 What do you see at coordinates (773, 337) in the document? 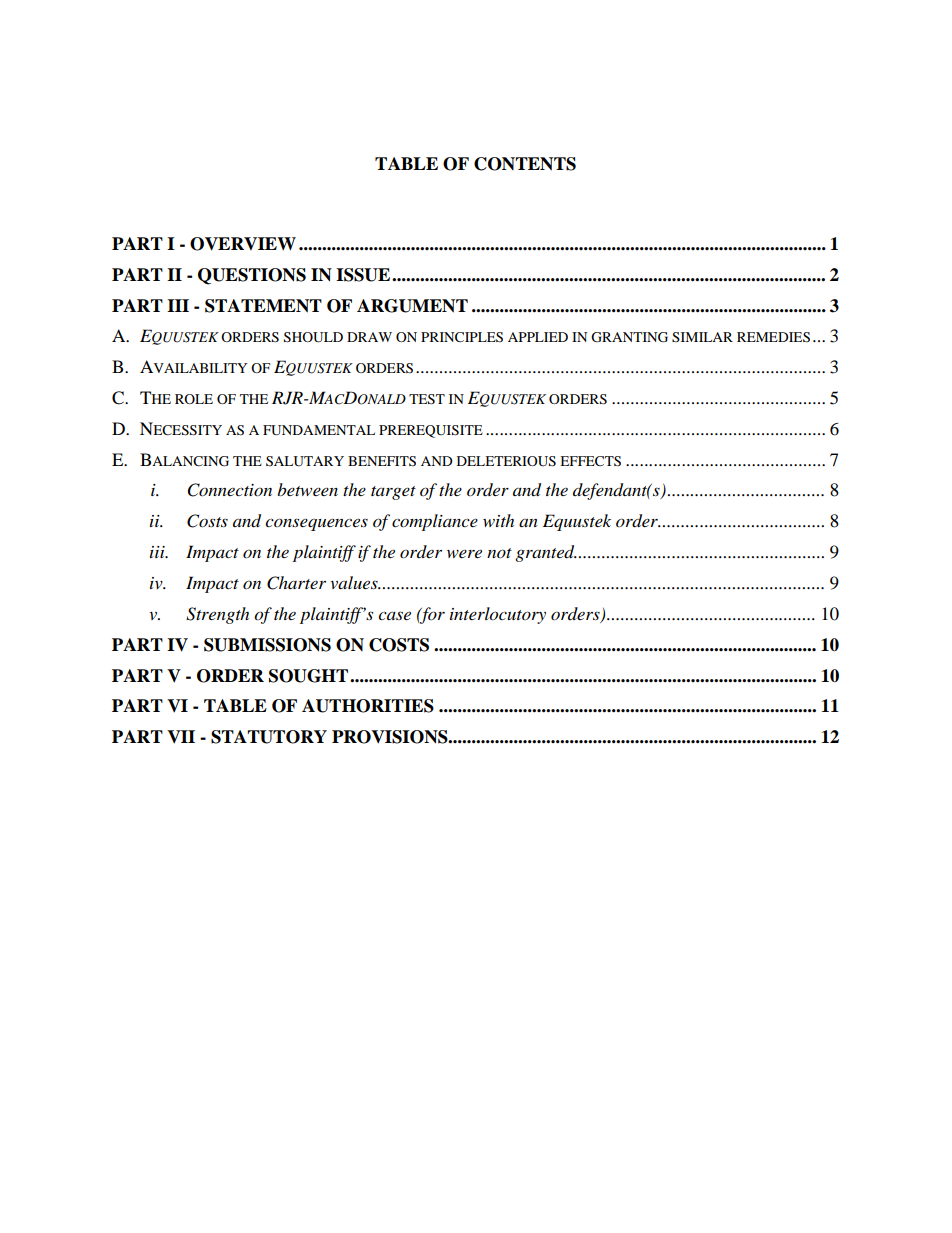
I see `REMEDIES` at bounding box center [773, 337].
